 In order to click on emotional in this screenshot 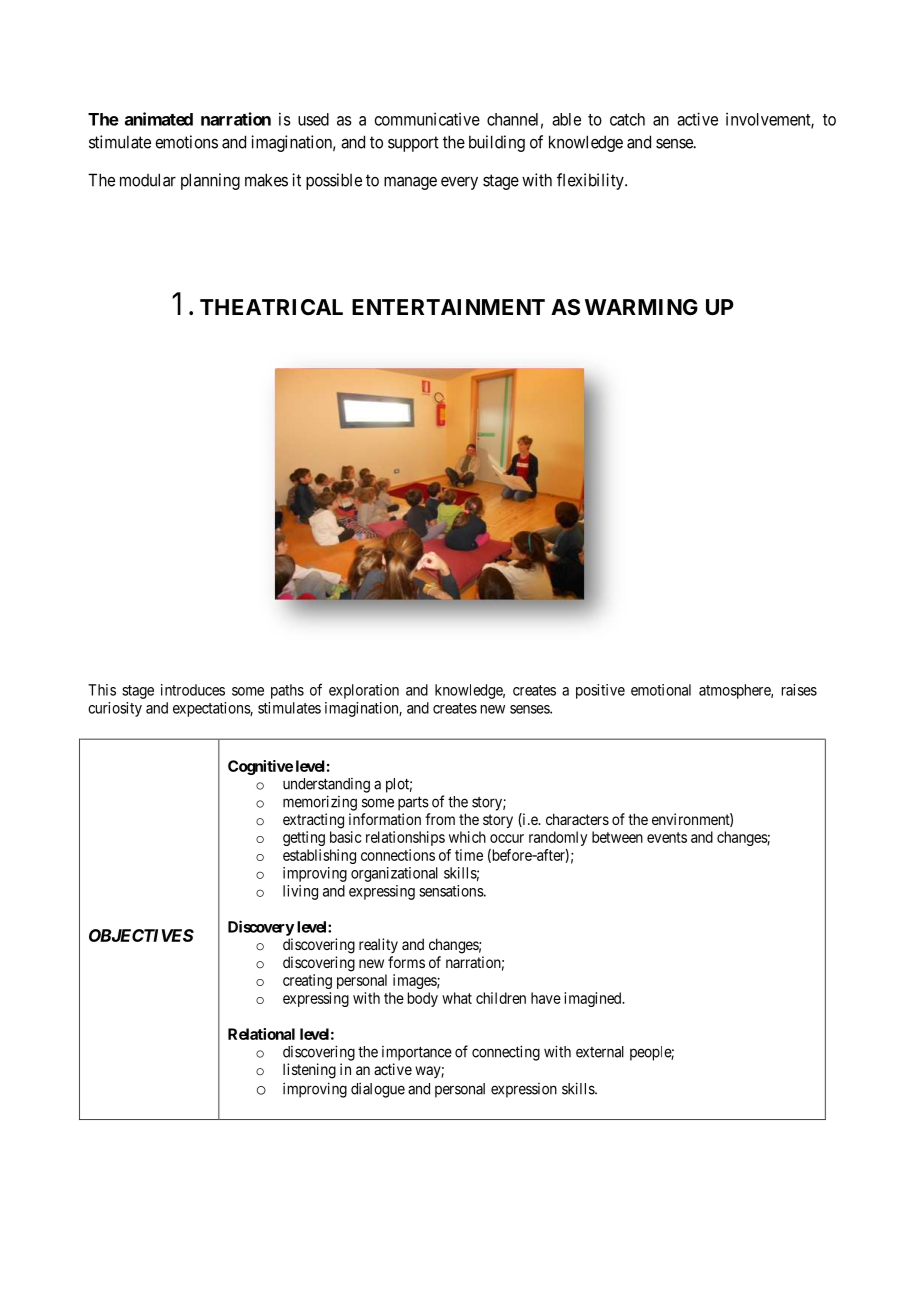, I will do `click(661, 690)`.
